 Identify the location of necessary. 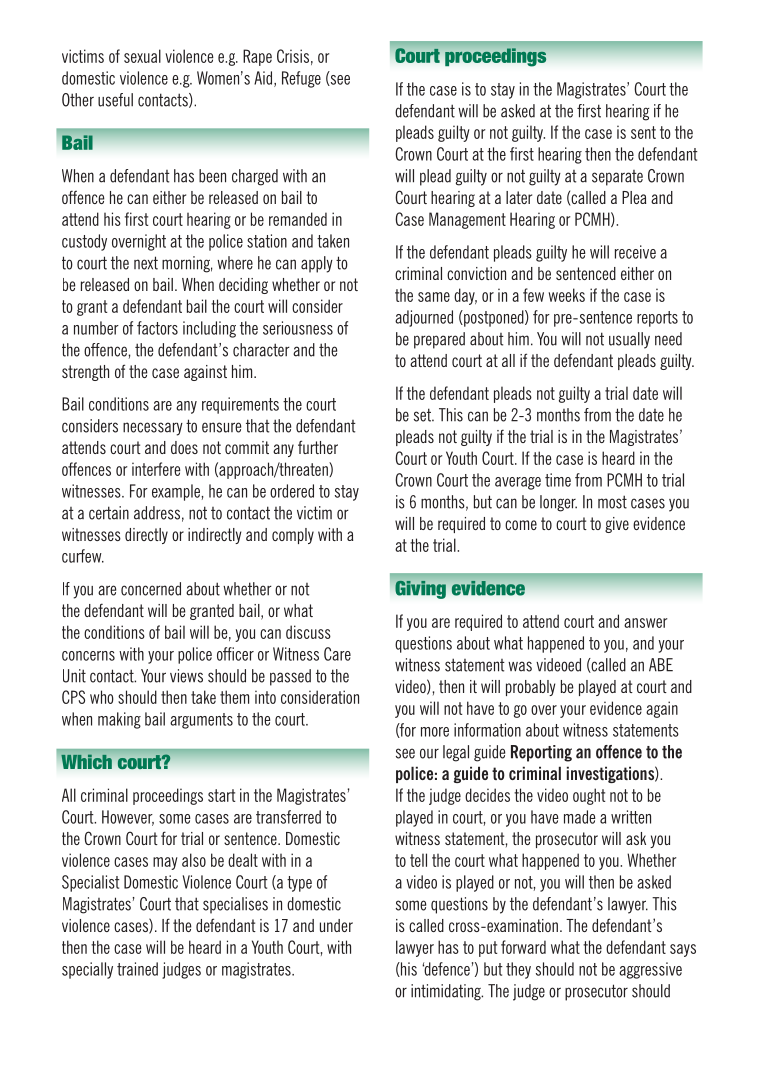
(153, 429).
